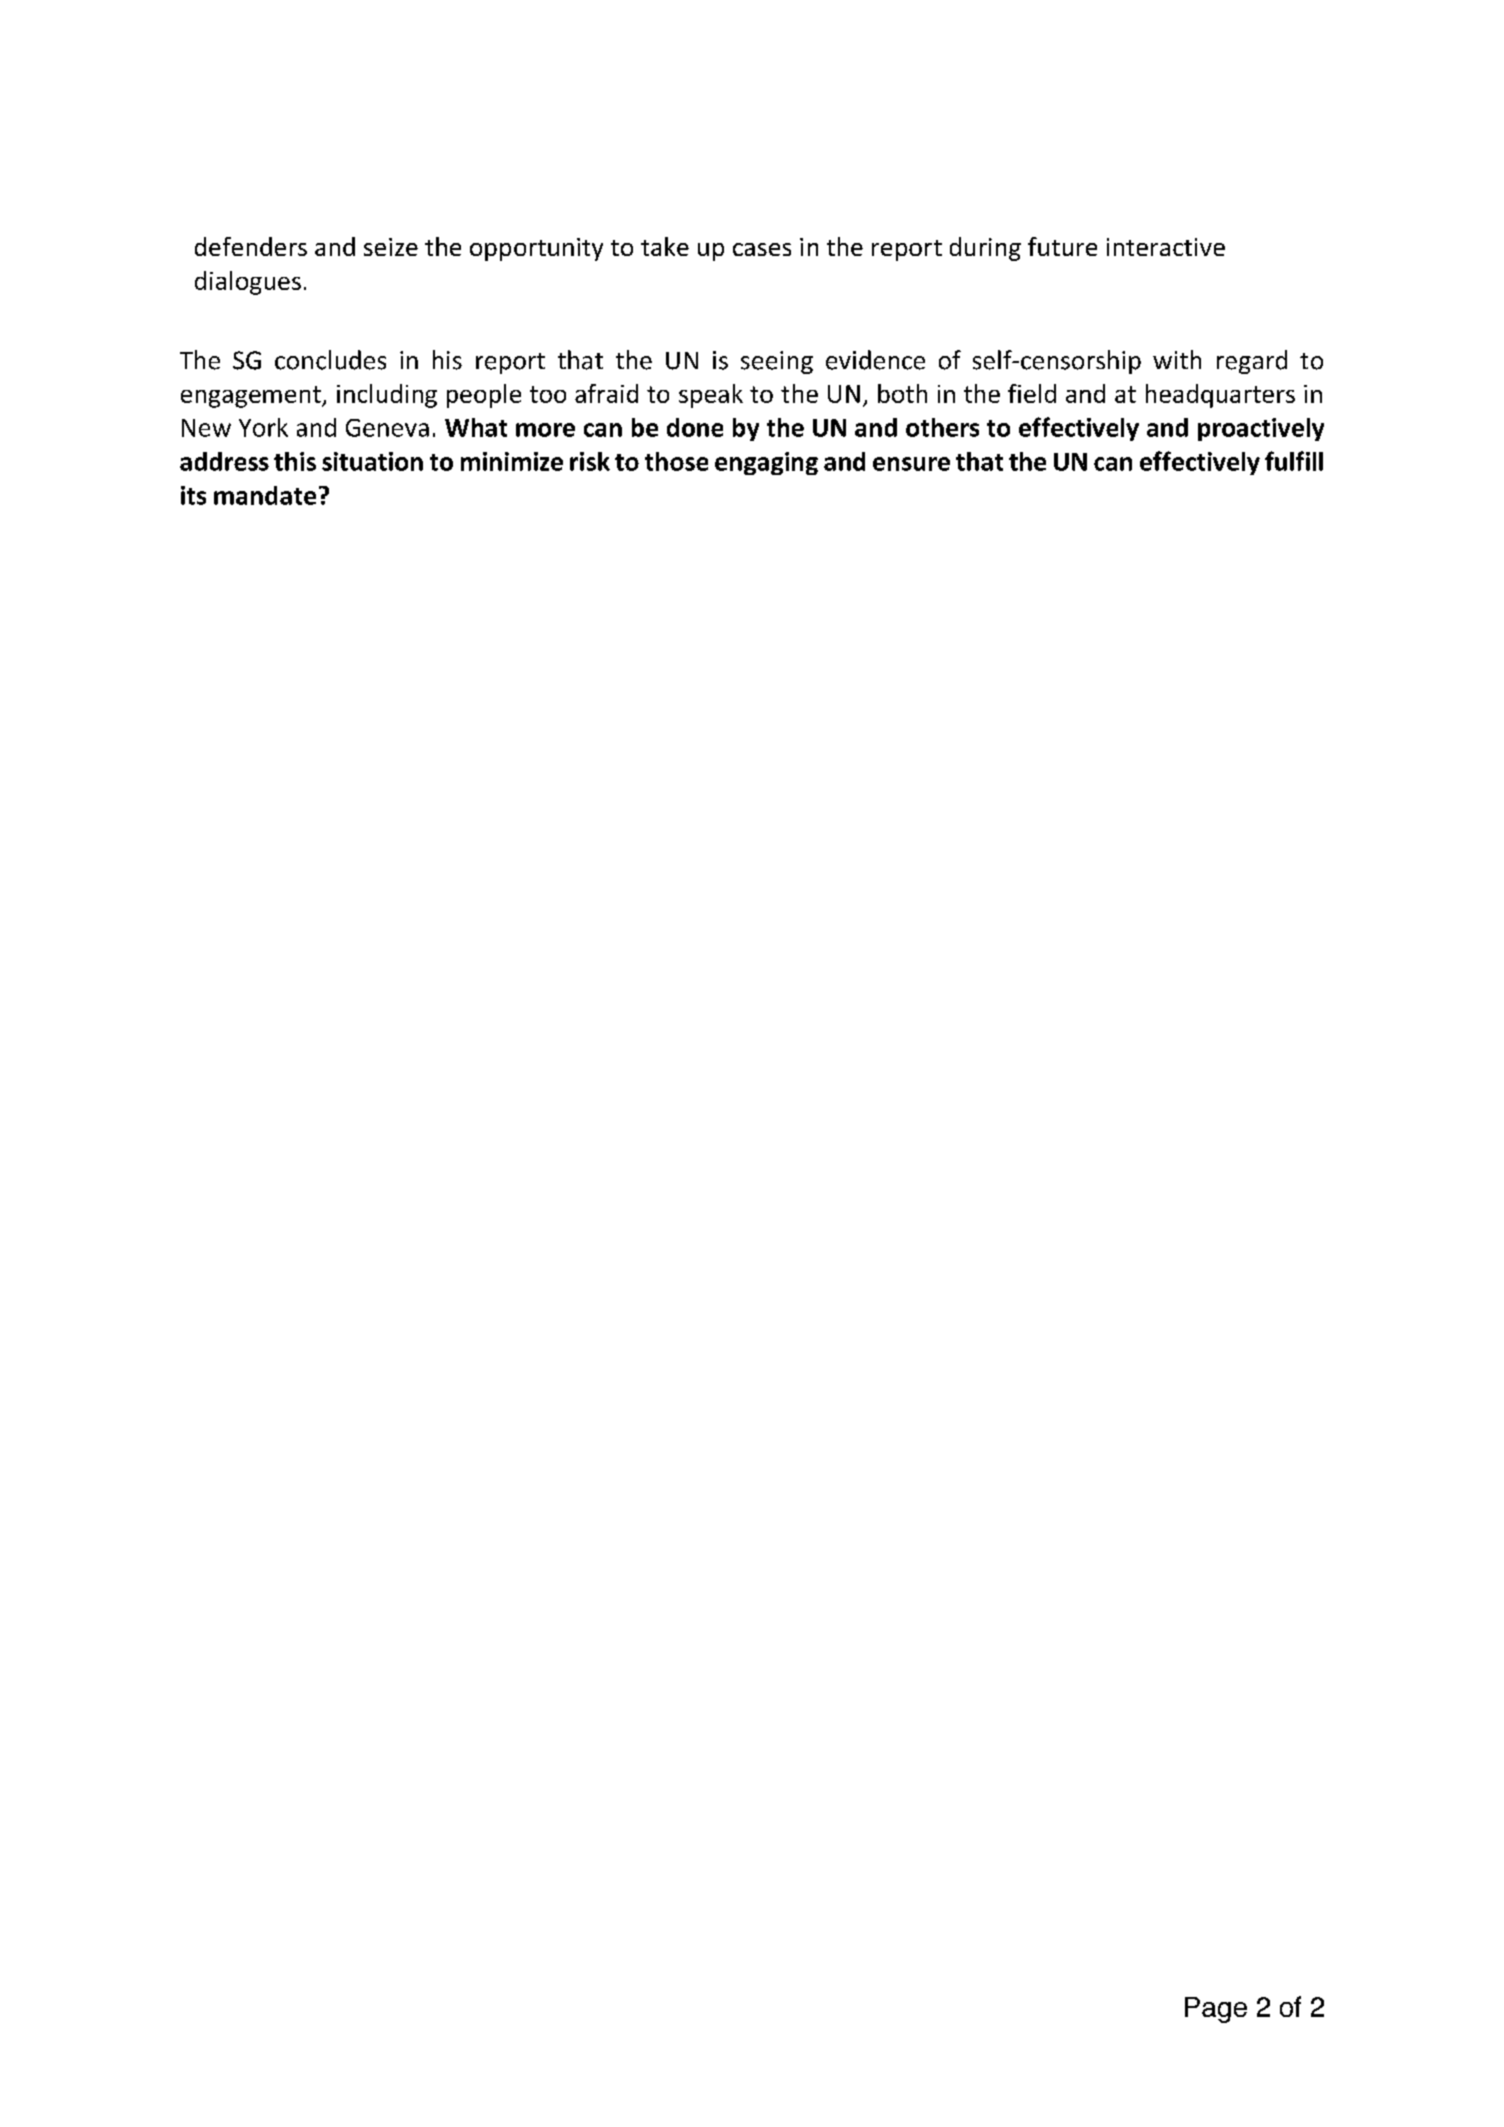  I want to click on concludes, so click(330, 360).
